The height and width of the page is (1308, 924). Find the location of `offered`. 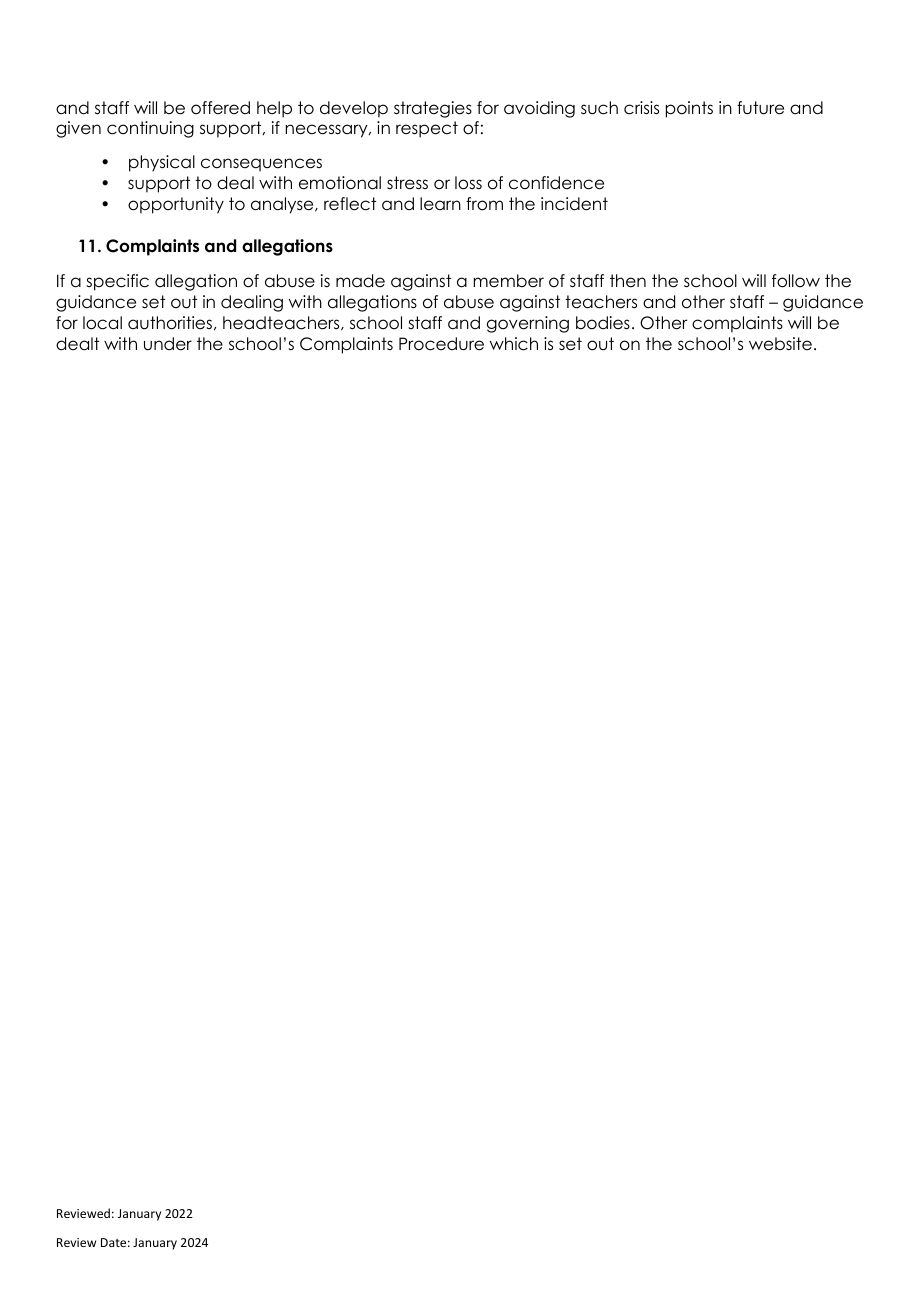

offered is located at coordinates (220, 108).
